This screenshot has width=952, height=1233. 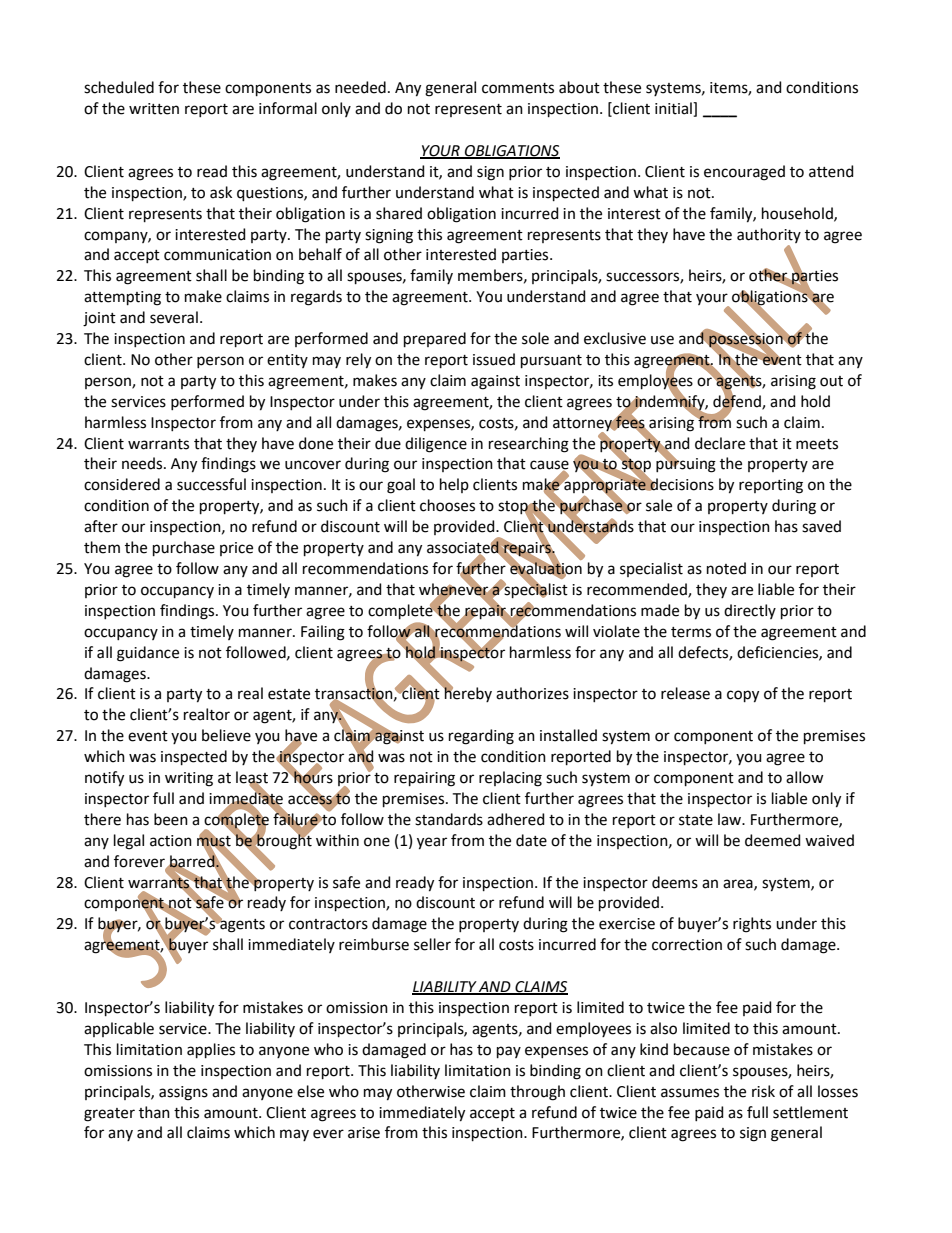 What do you see at coordinates (143, 463) in the screenshot?
I see `needs` at bounding box center [143, 463].
